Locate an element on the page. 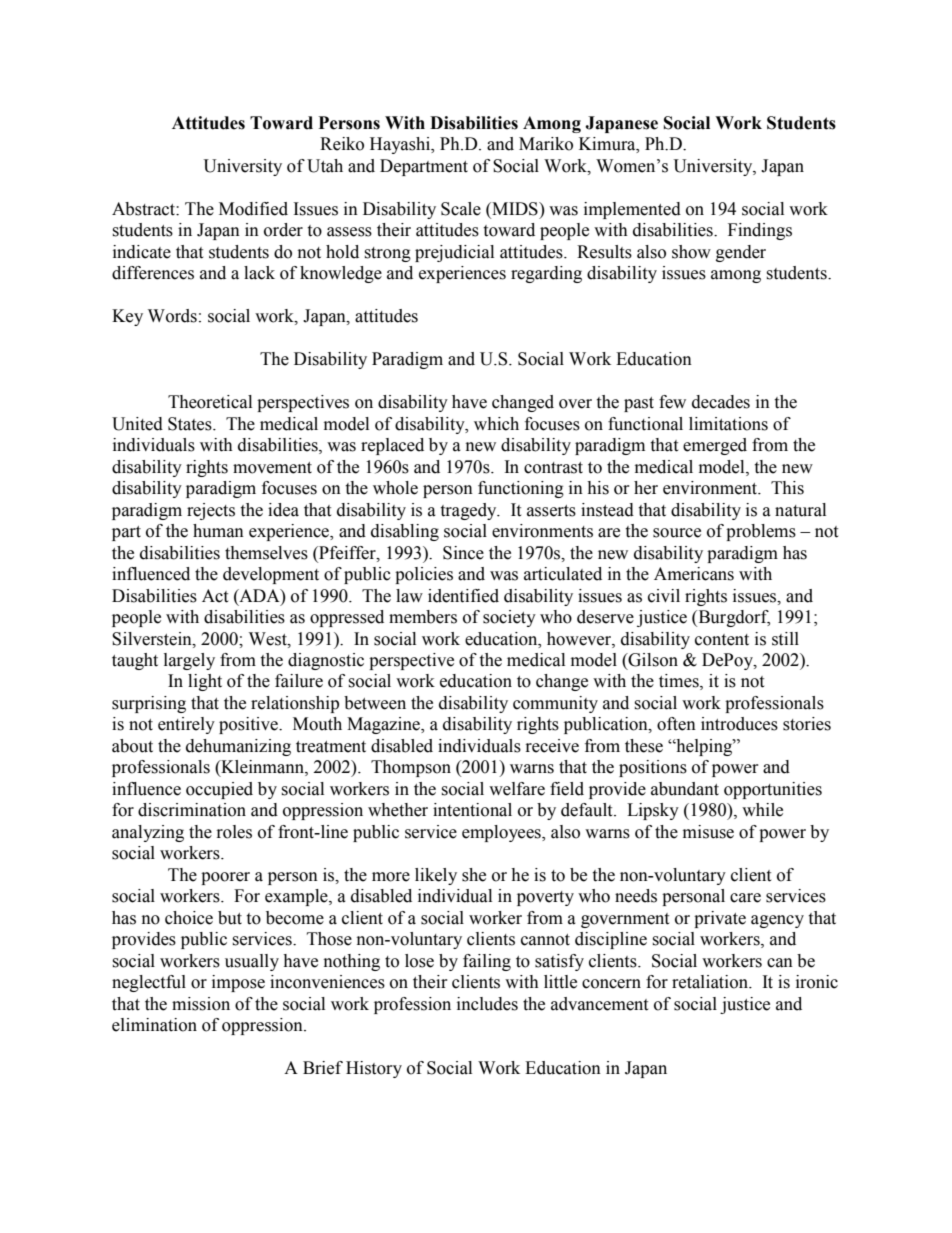 The height and width of the page is (1233, 952). Findings is located at coordinates (760, 231).
